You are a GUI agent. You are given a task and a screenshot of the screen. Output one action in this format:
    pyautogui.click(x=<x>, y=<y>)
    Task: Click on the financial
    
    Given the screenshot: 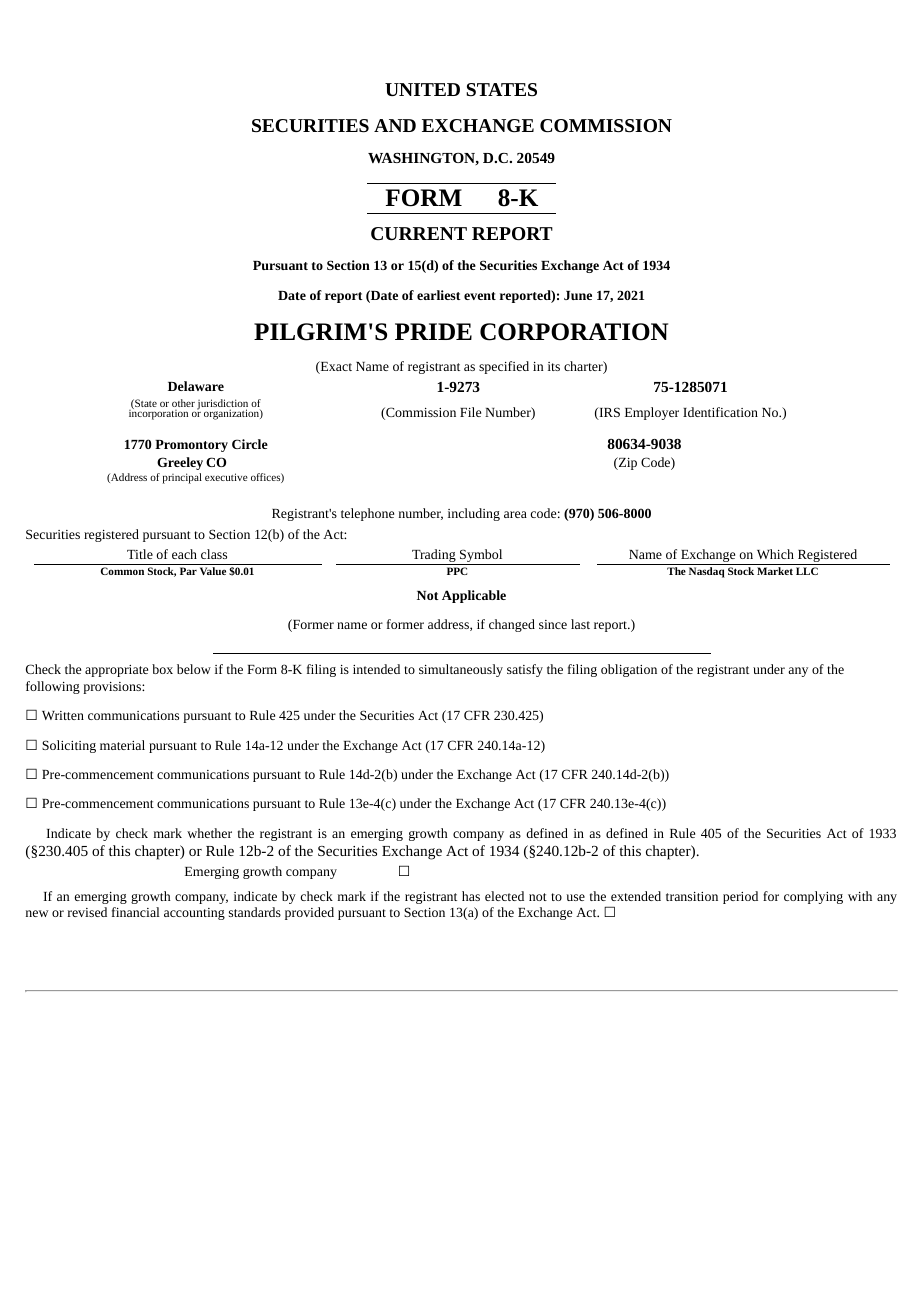 What is the action you would take?
    pyautogui.click(x=136, y=912)
